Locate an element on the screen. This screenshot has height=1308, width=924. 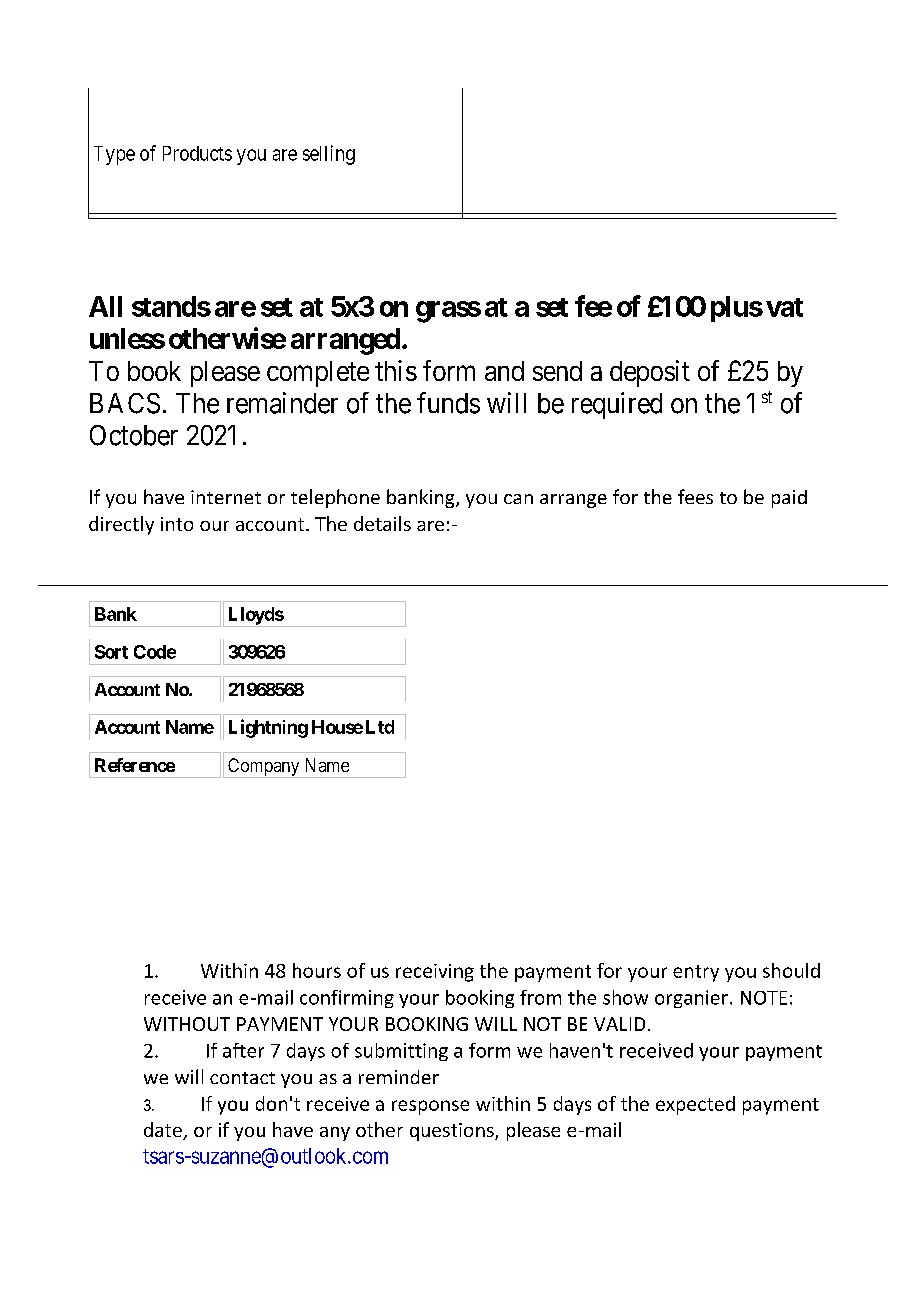
selling is located at coordinates (329, 155).
